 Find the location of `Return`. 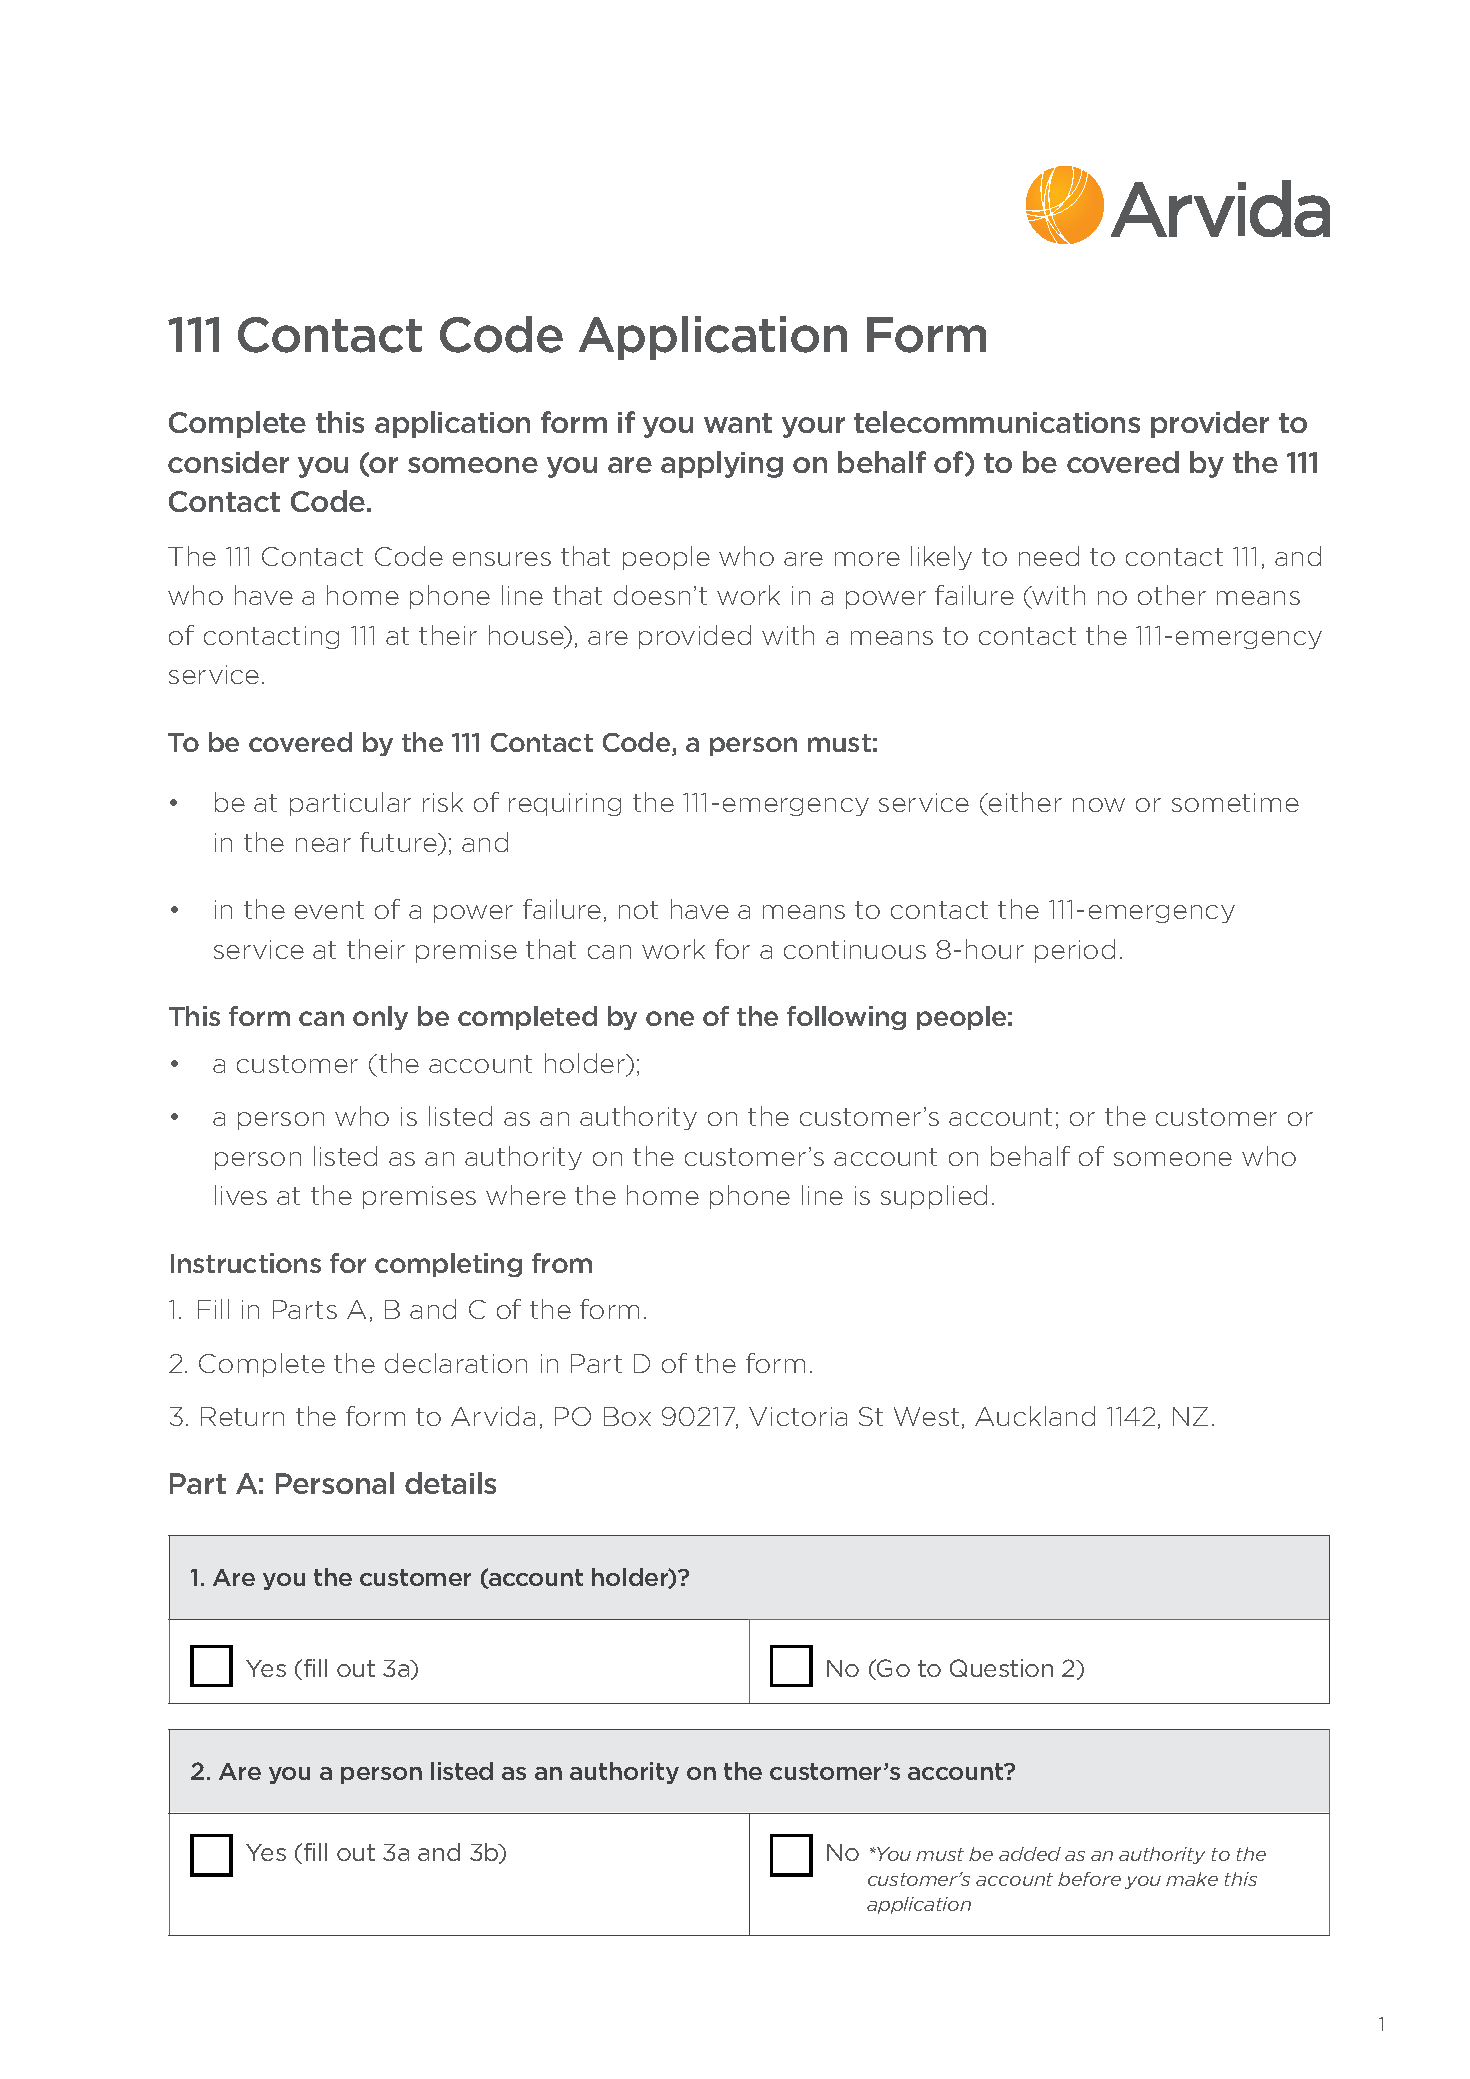

Return is located at coordinates (242, 1416).
